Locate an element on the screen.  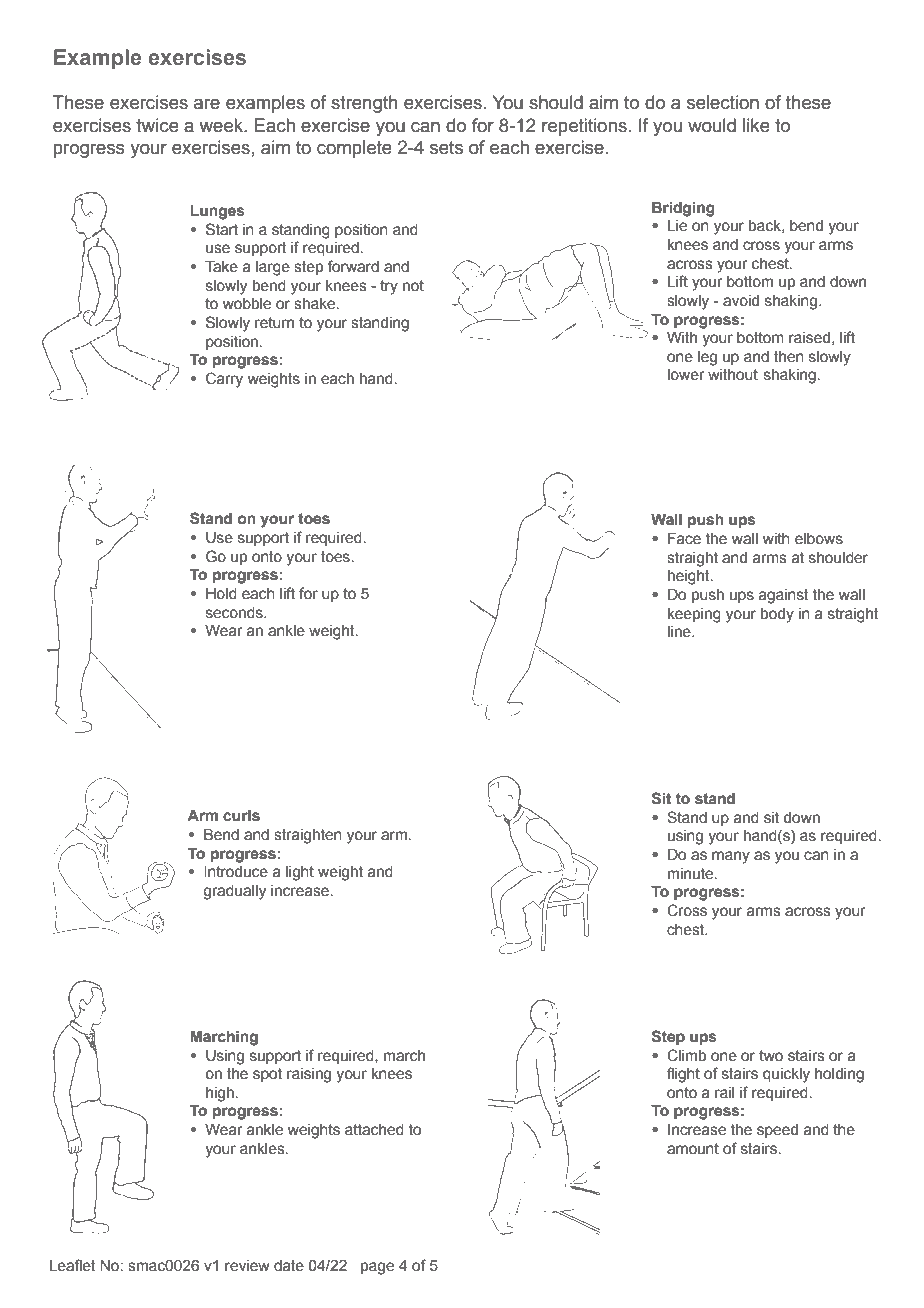
review is located at coordinates (247, 1266).
